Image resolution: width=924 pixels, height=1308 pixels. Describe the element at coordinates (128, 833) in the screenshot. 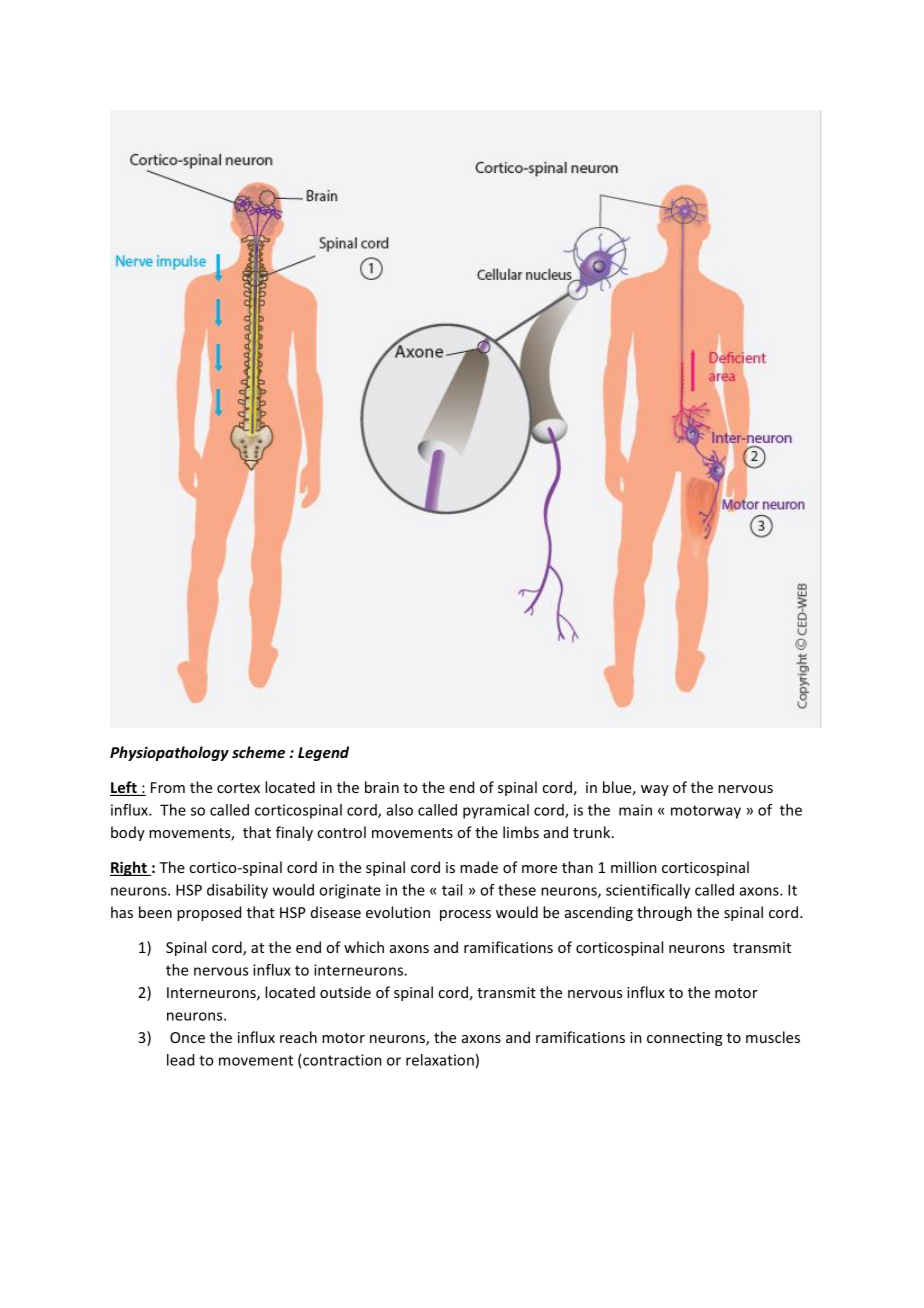

I see `body` at that location.
